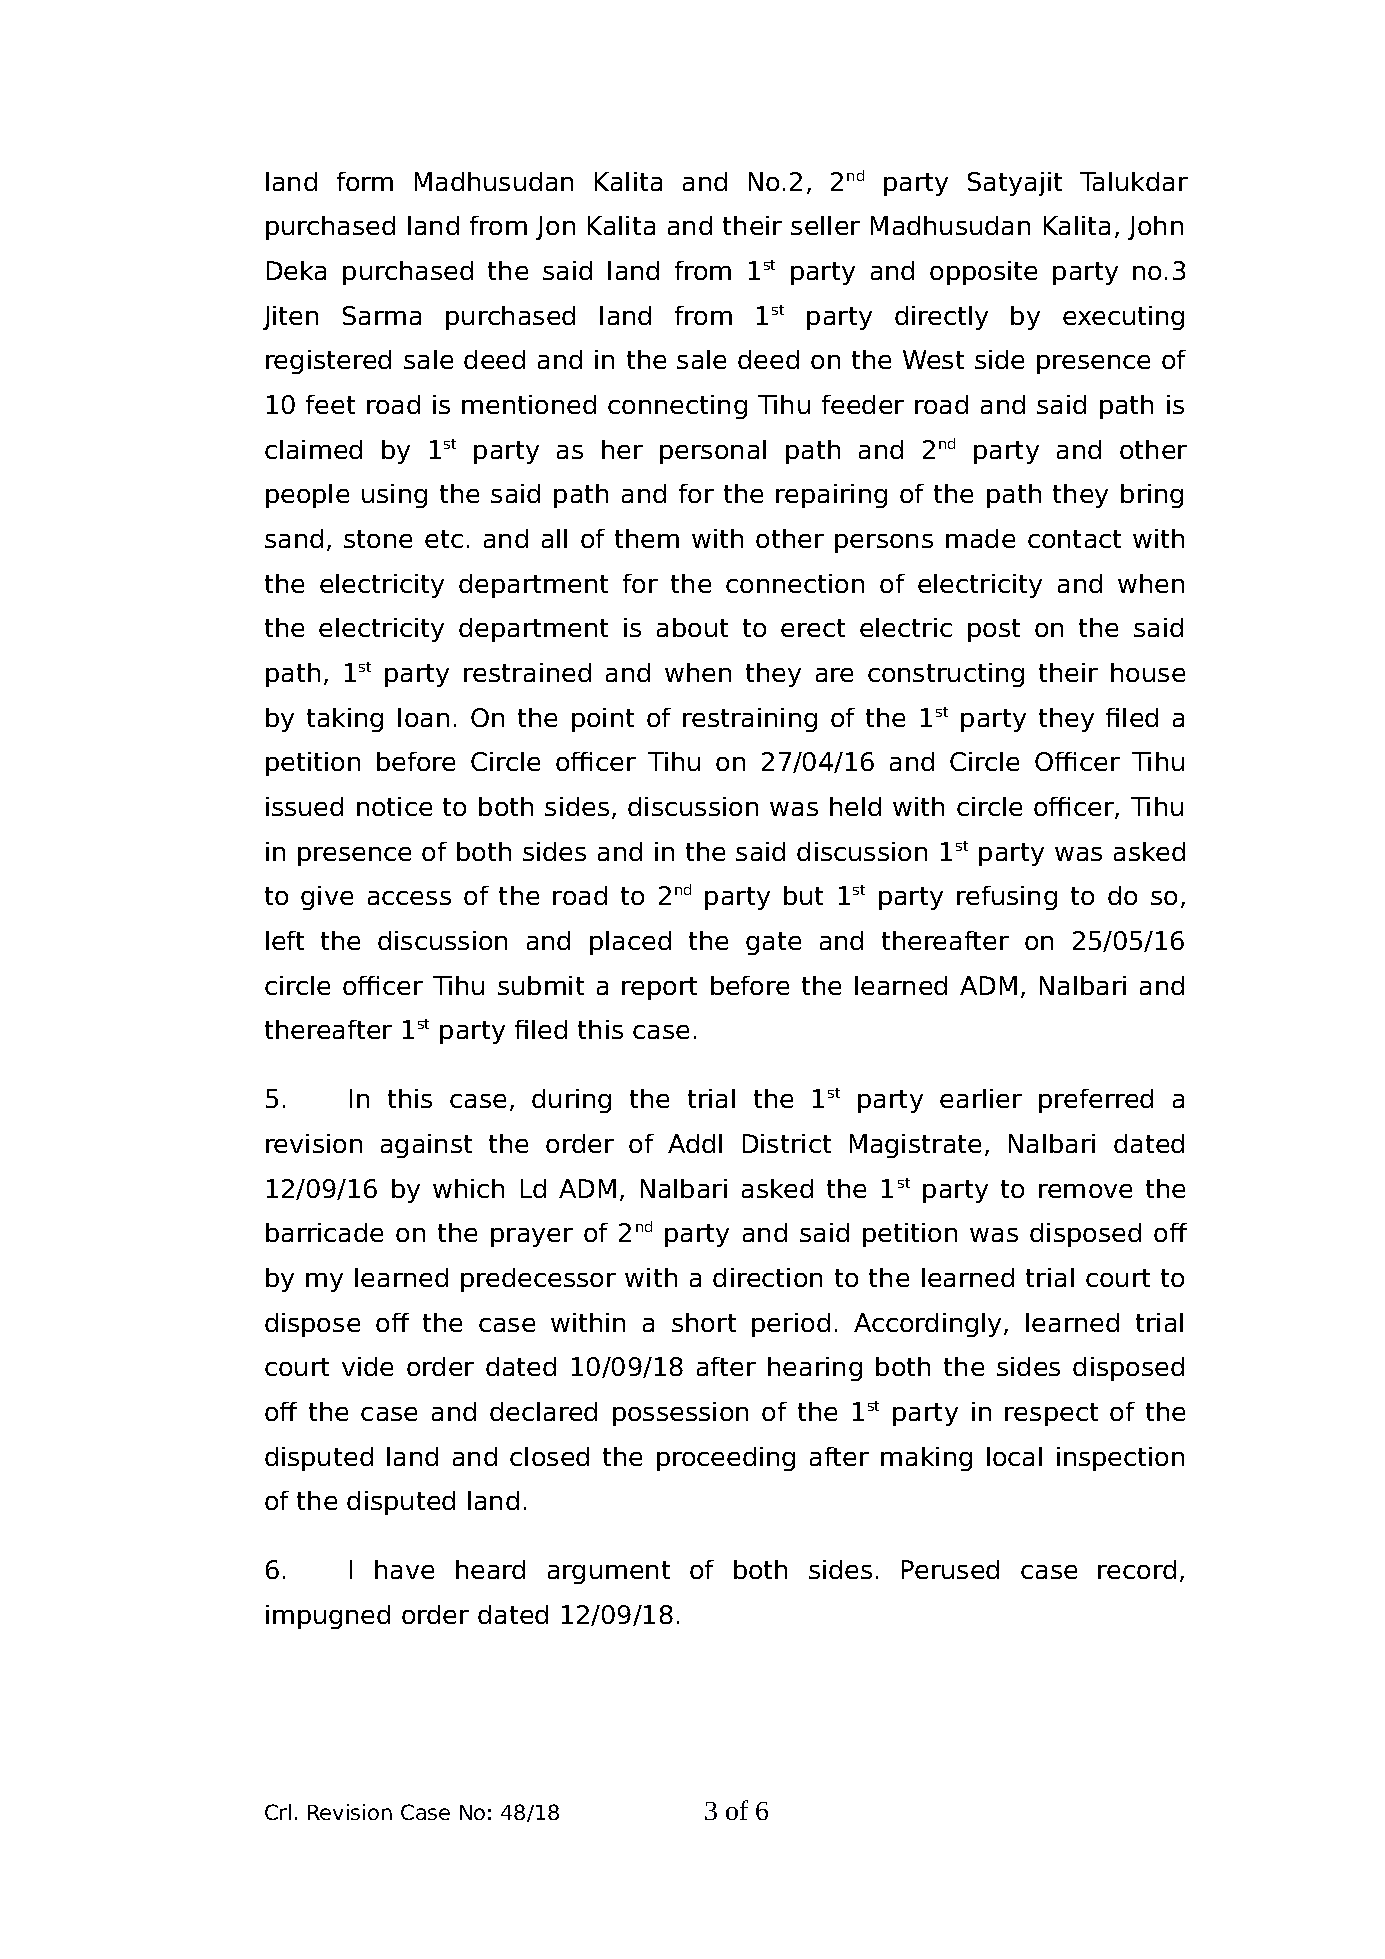  I want to click on opposite, so click(983, 273).
